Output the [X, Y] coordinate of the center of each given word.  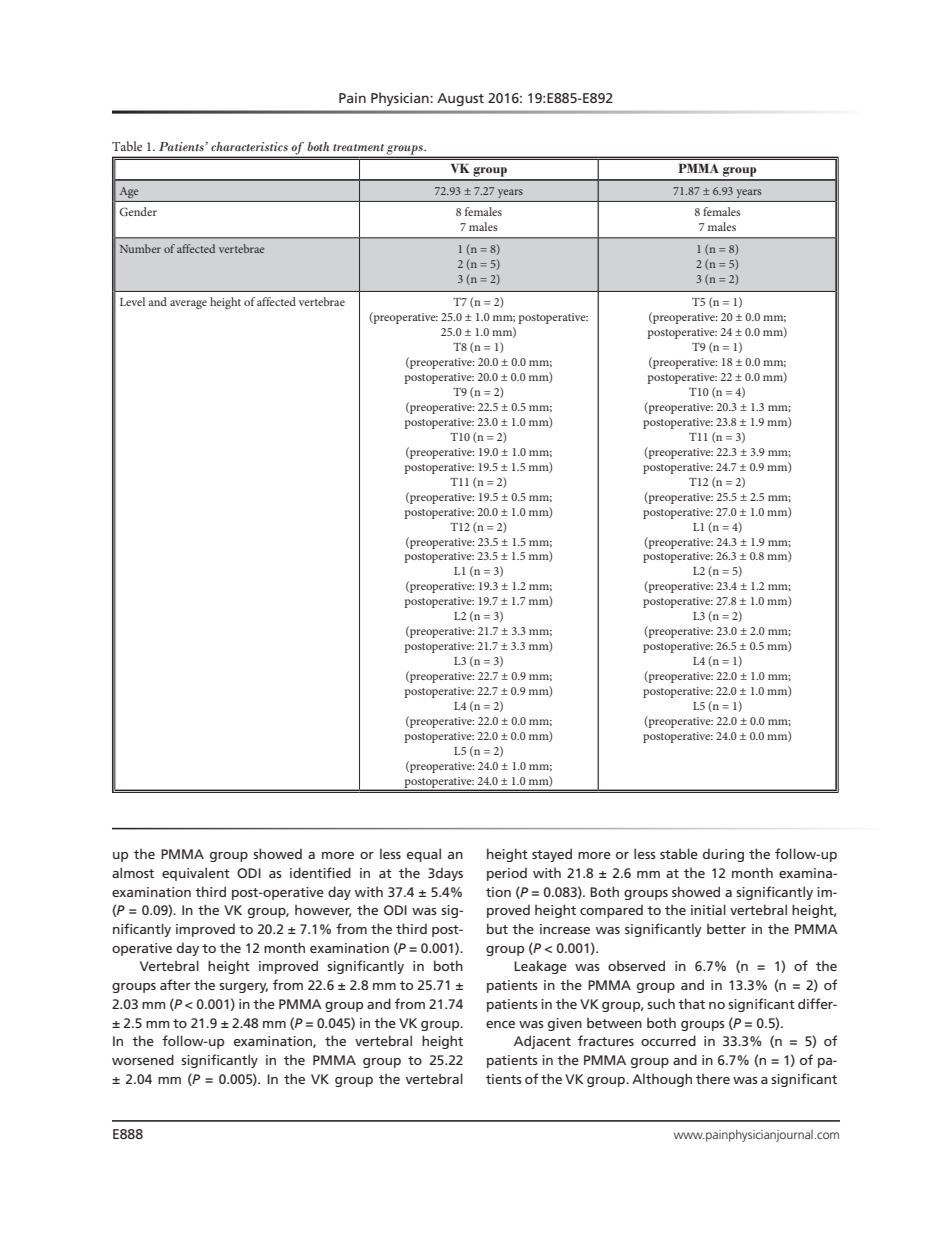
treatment [358, 147]
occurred [668, 1040]
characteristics [249, 146]
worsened [143, 1059]
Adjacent [542, 1042]
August [460, 99]
